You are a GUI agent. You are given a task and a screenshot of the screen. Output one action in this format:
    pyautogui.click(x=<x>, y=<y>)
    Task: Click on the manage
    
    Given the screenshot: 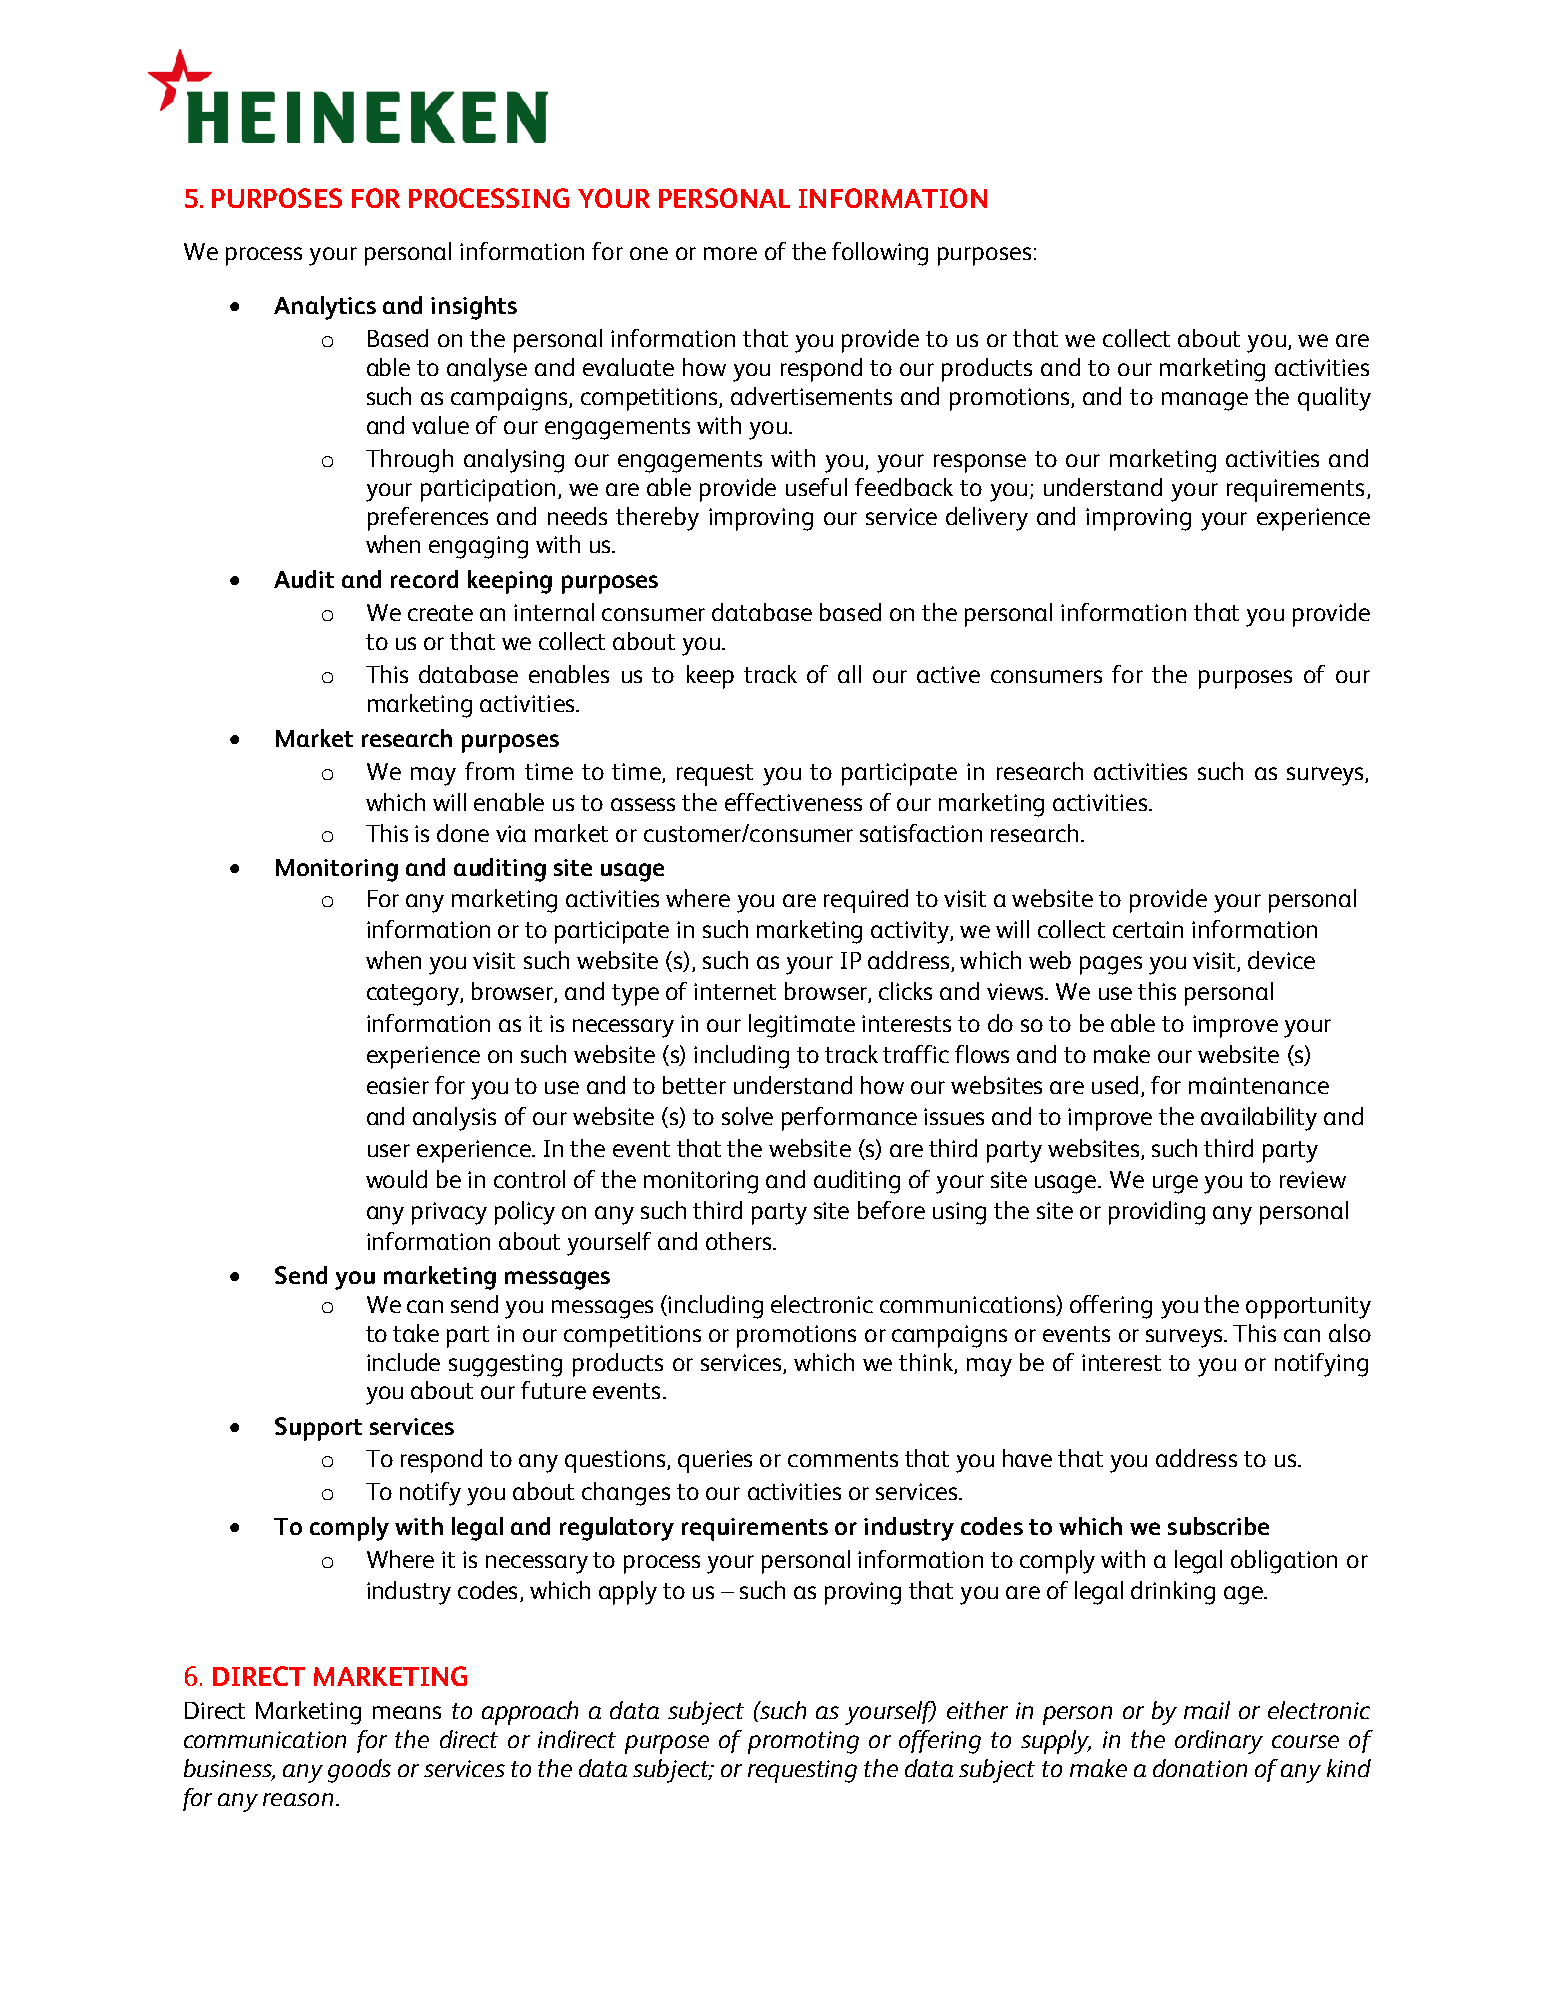 What is the action you would take?
    pyautogui.click(x=1205, y=401)
